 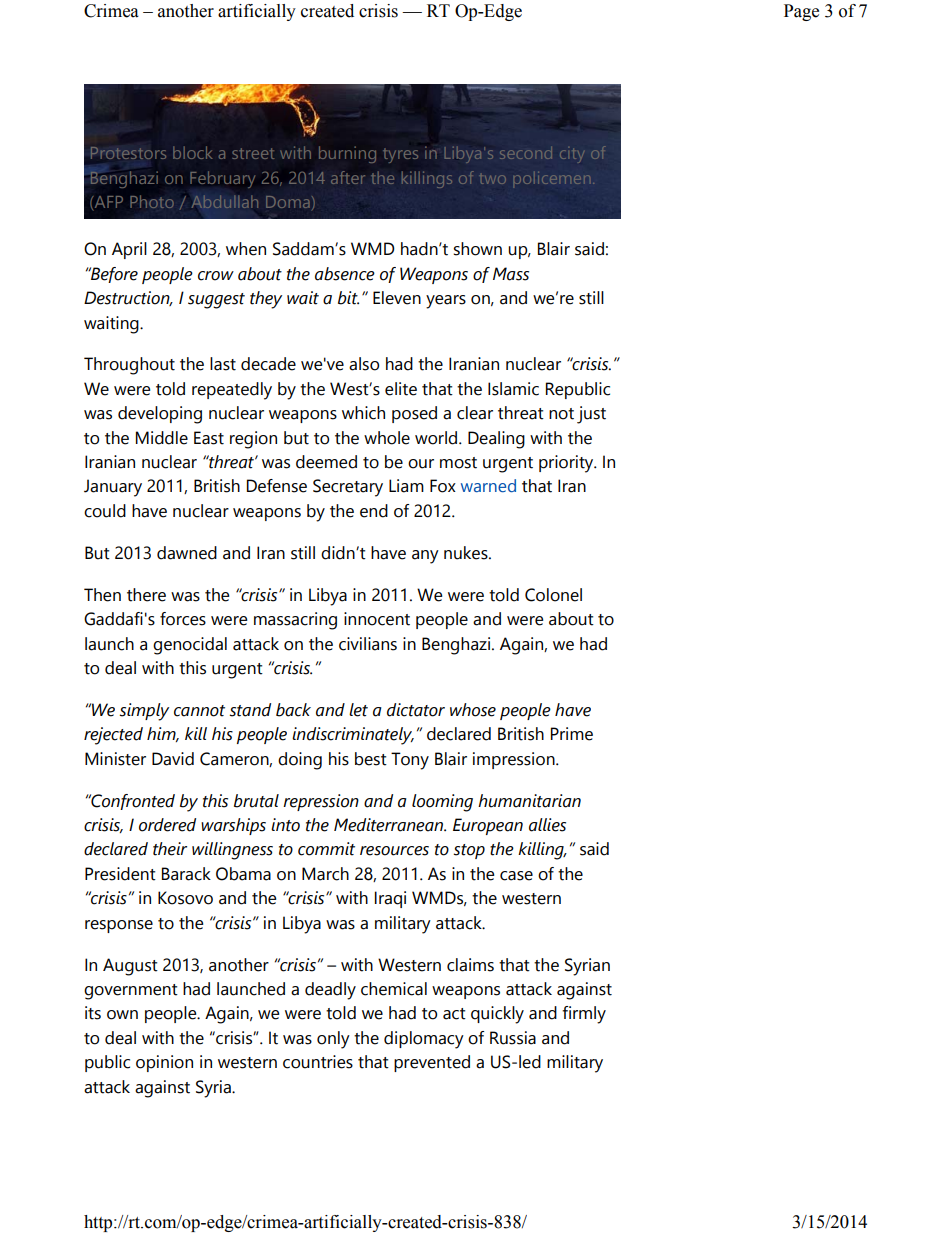 What do you see at coordinates (467, 553) in the page?
I see `nukes` at bounding box center [467, 553].
